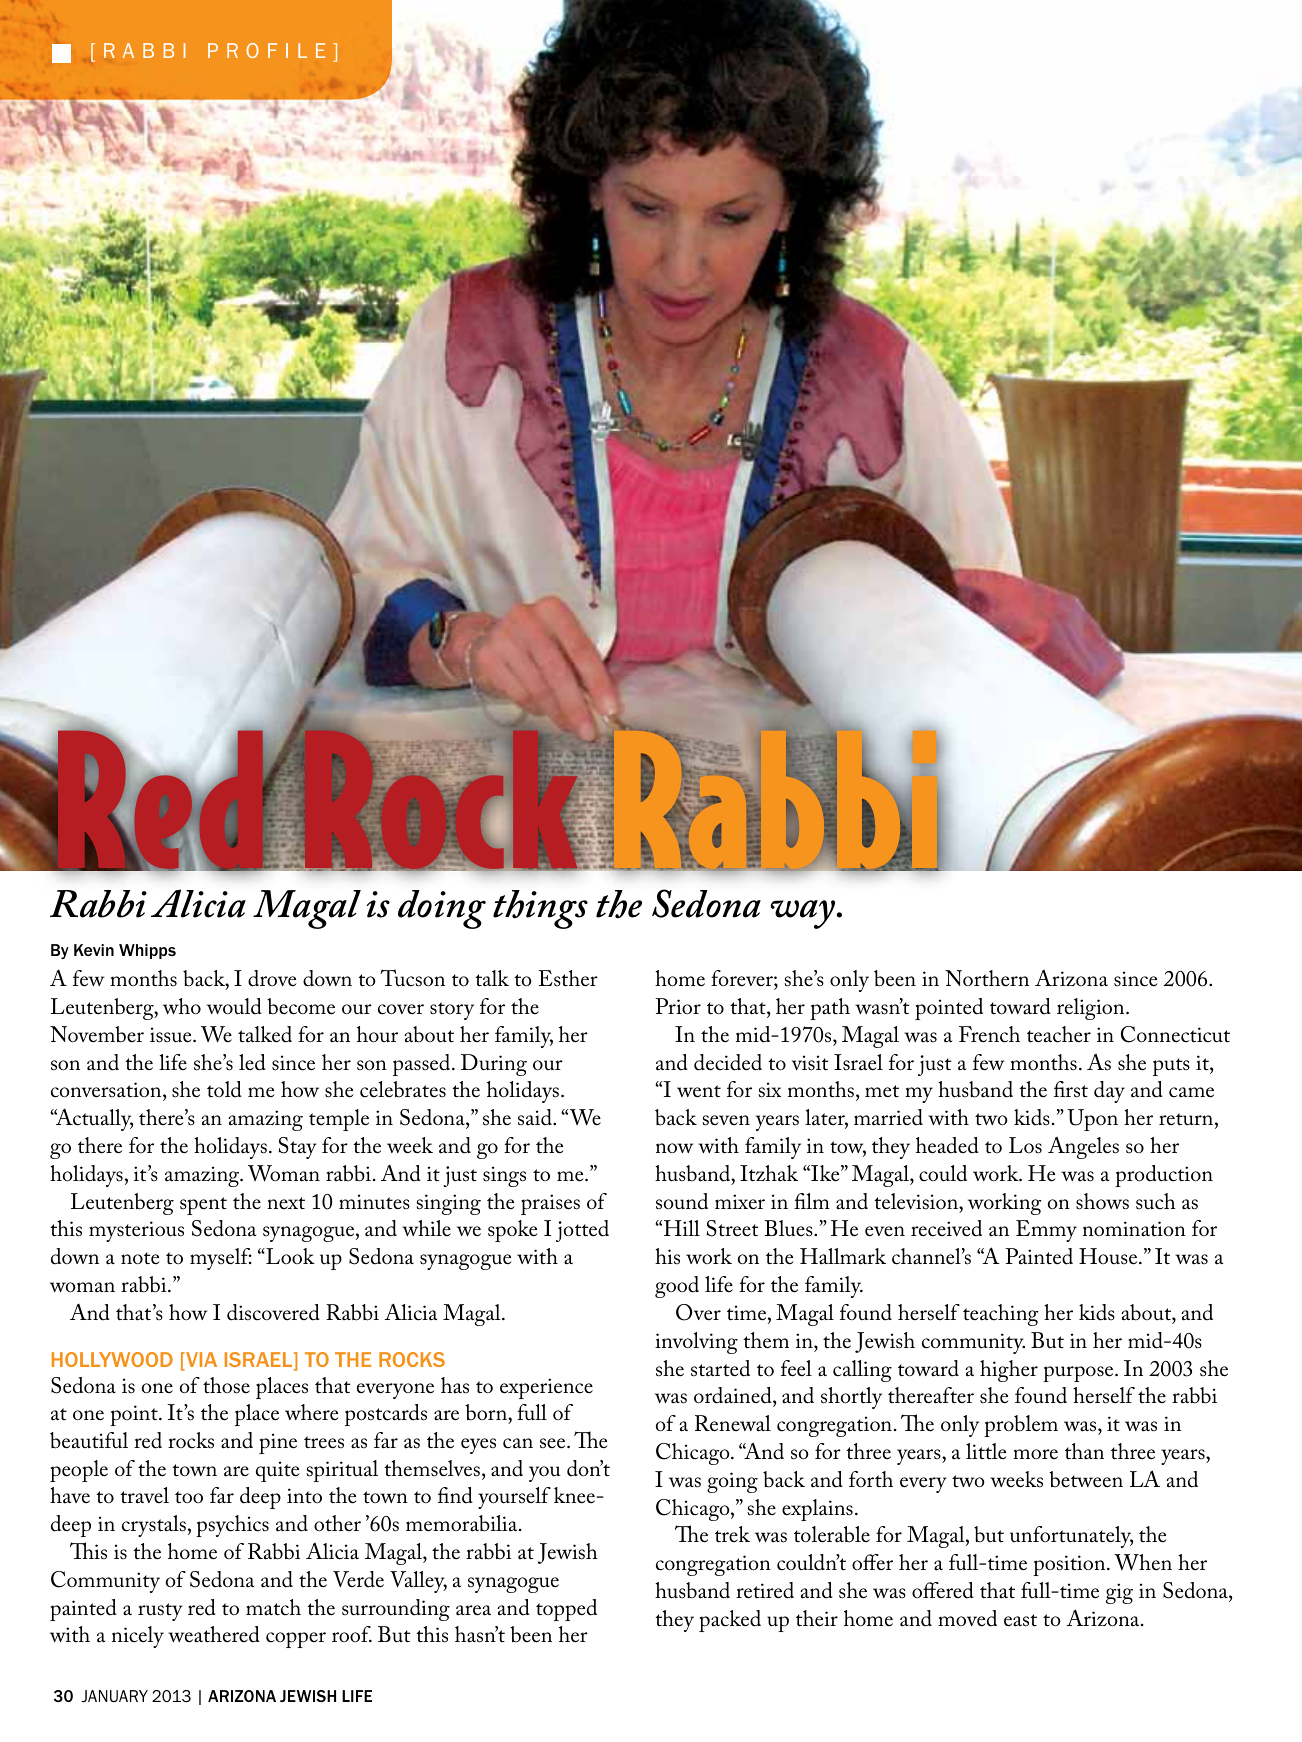 The height and width of the screenshot is (1742, 1302). I want to click on sound, so click(682, 1201).
